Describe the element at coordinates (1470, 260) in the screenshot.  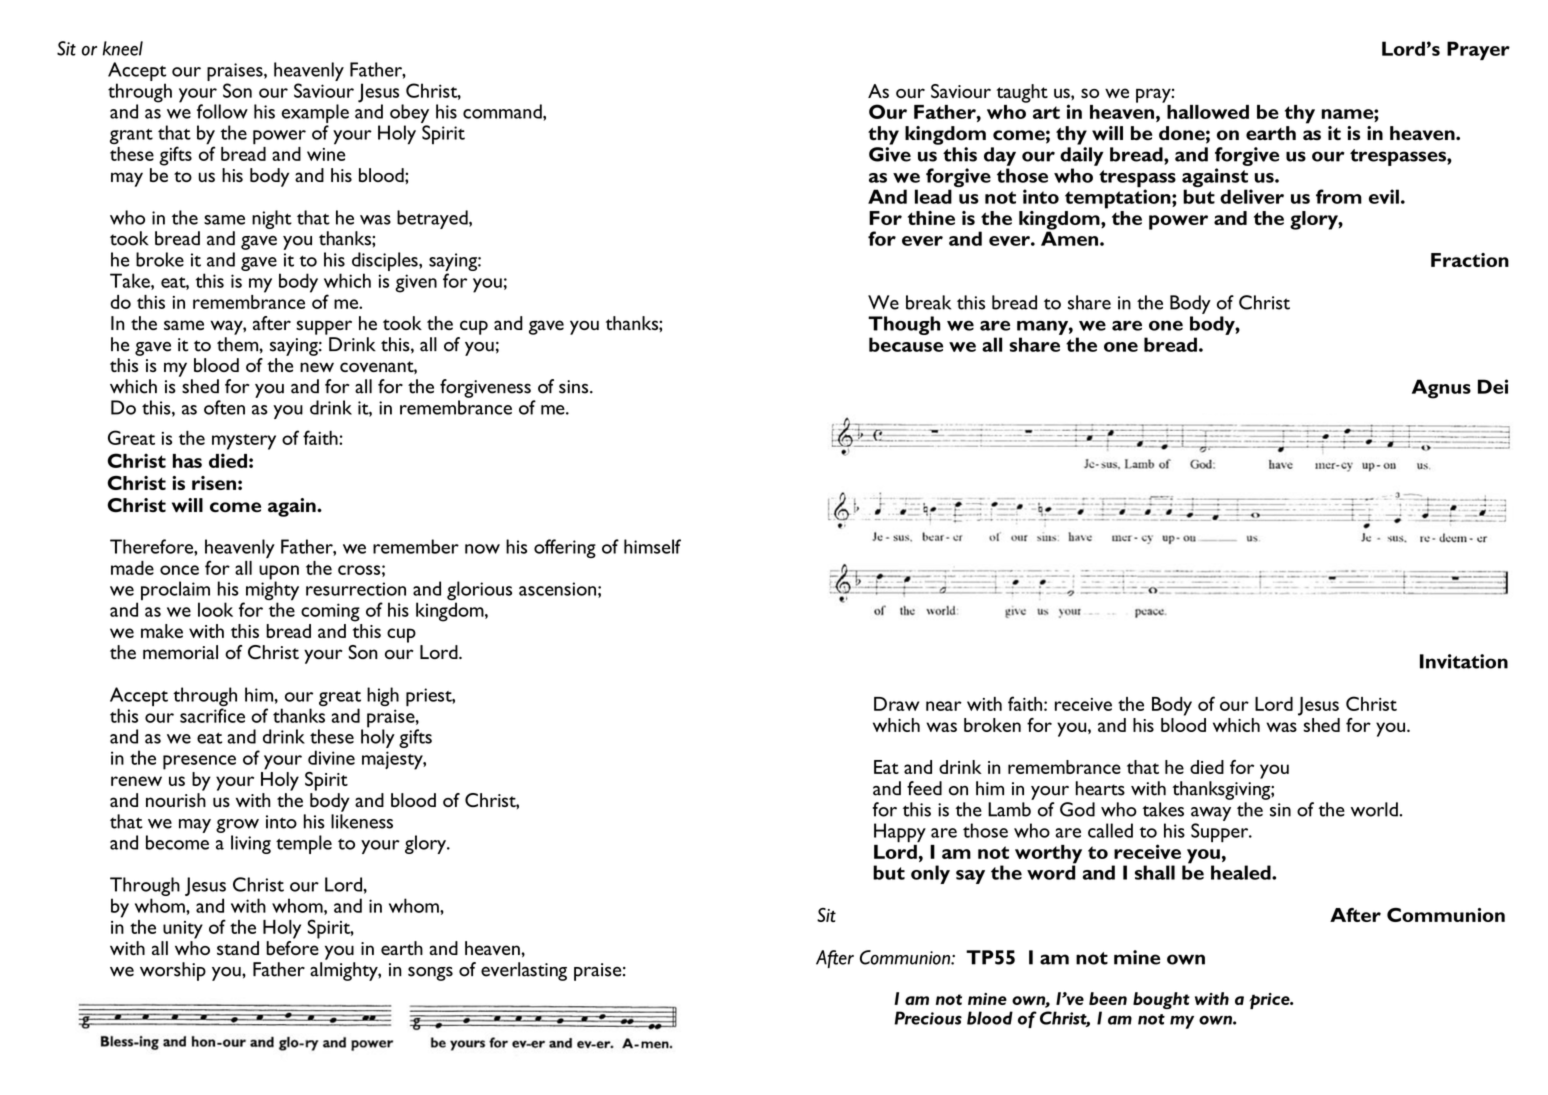
I see `Fraction` at that location.
